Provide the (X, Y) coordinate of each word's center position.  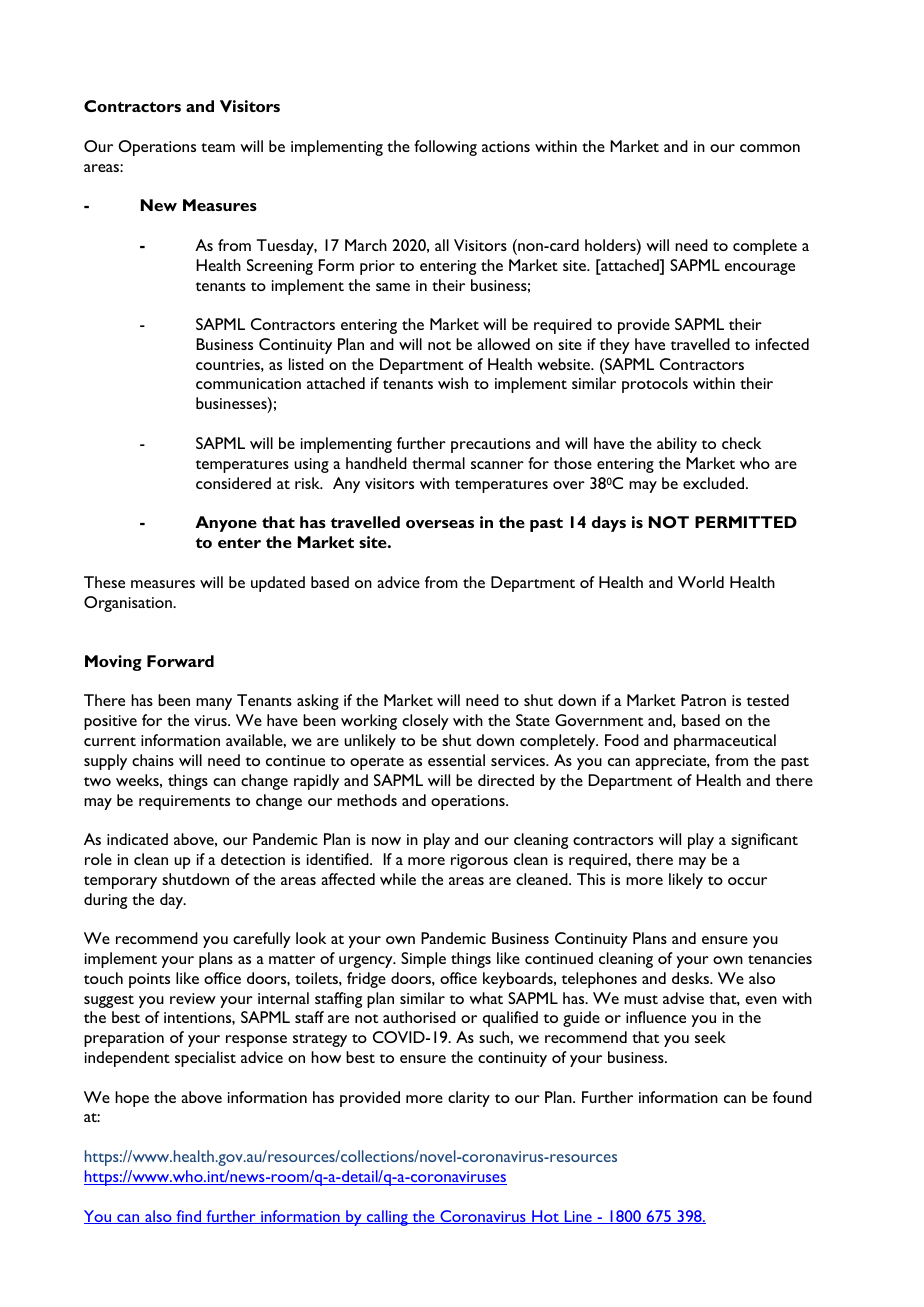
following (445, 148)
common (770, 148)
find (189, 1217)
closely (425, 722)
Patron (703, 700)
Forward (180, 661)
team (218, 147)
